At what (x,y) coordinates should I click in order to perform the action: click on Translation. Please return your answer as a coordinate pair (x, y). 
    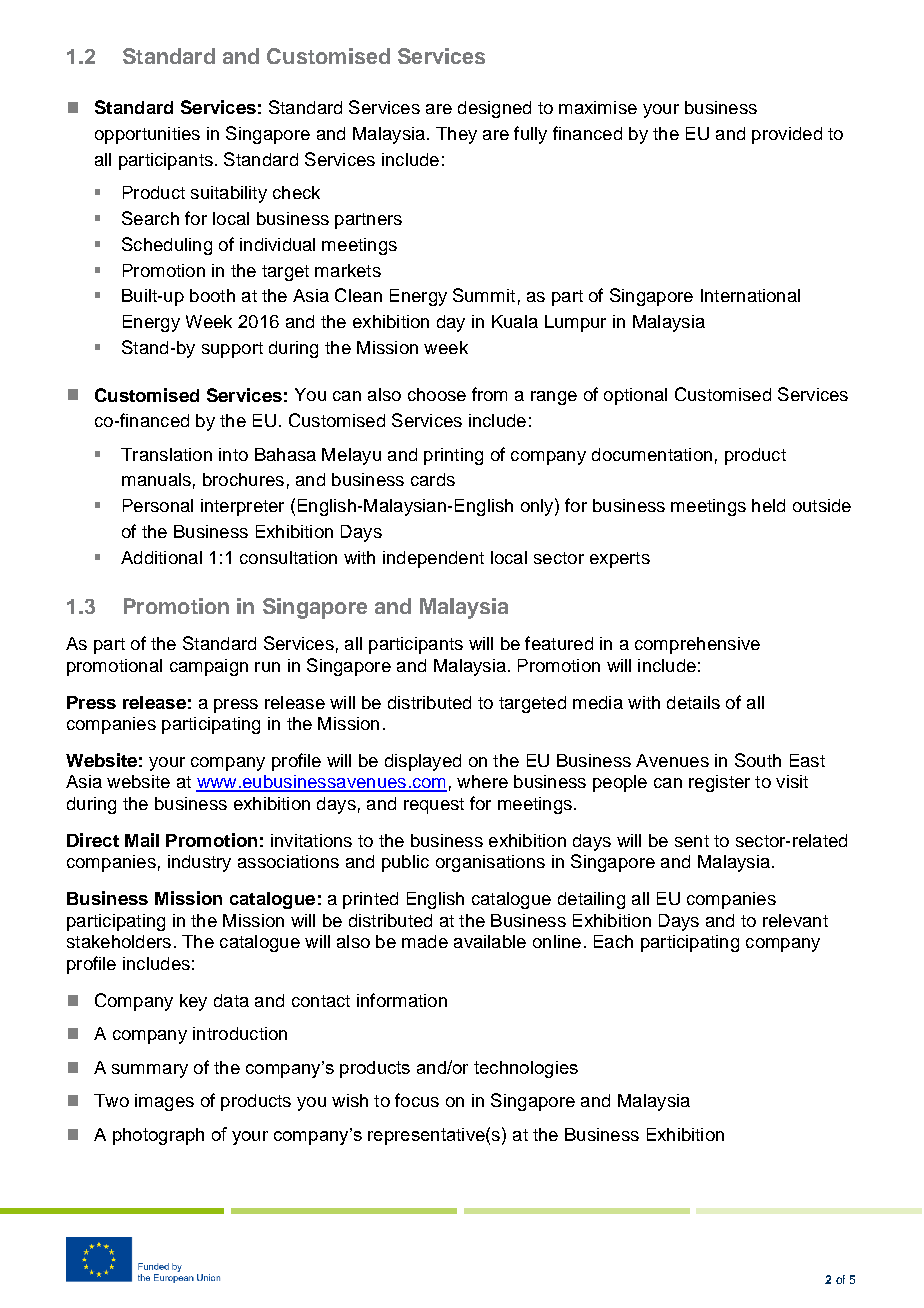
    Looking at the image, I should click on (166, 454).
